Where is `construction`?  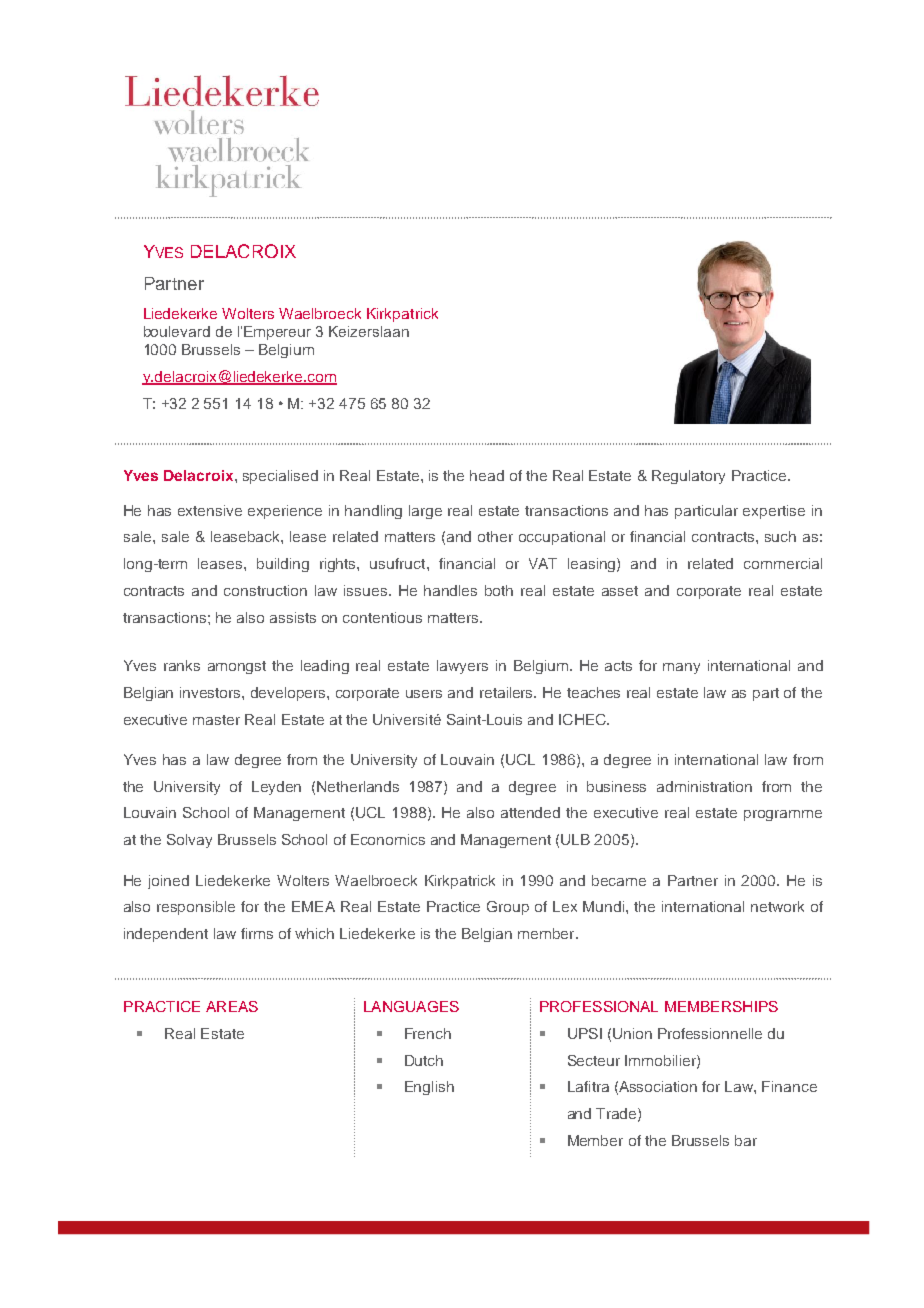 construction is located at coordinates (265, 590).
